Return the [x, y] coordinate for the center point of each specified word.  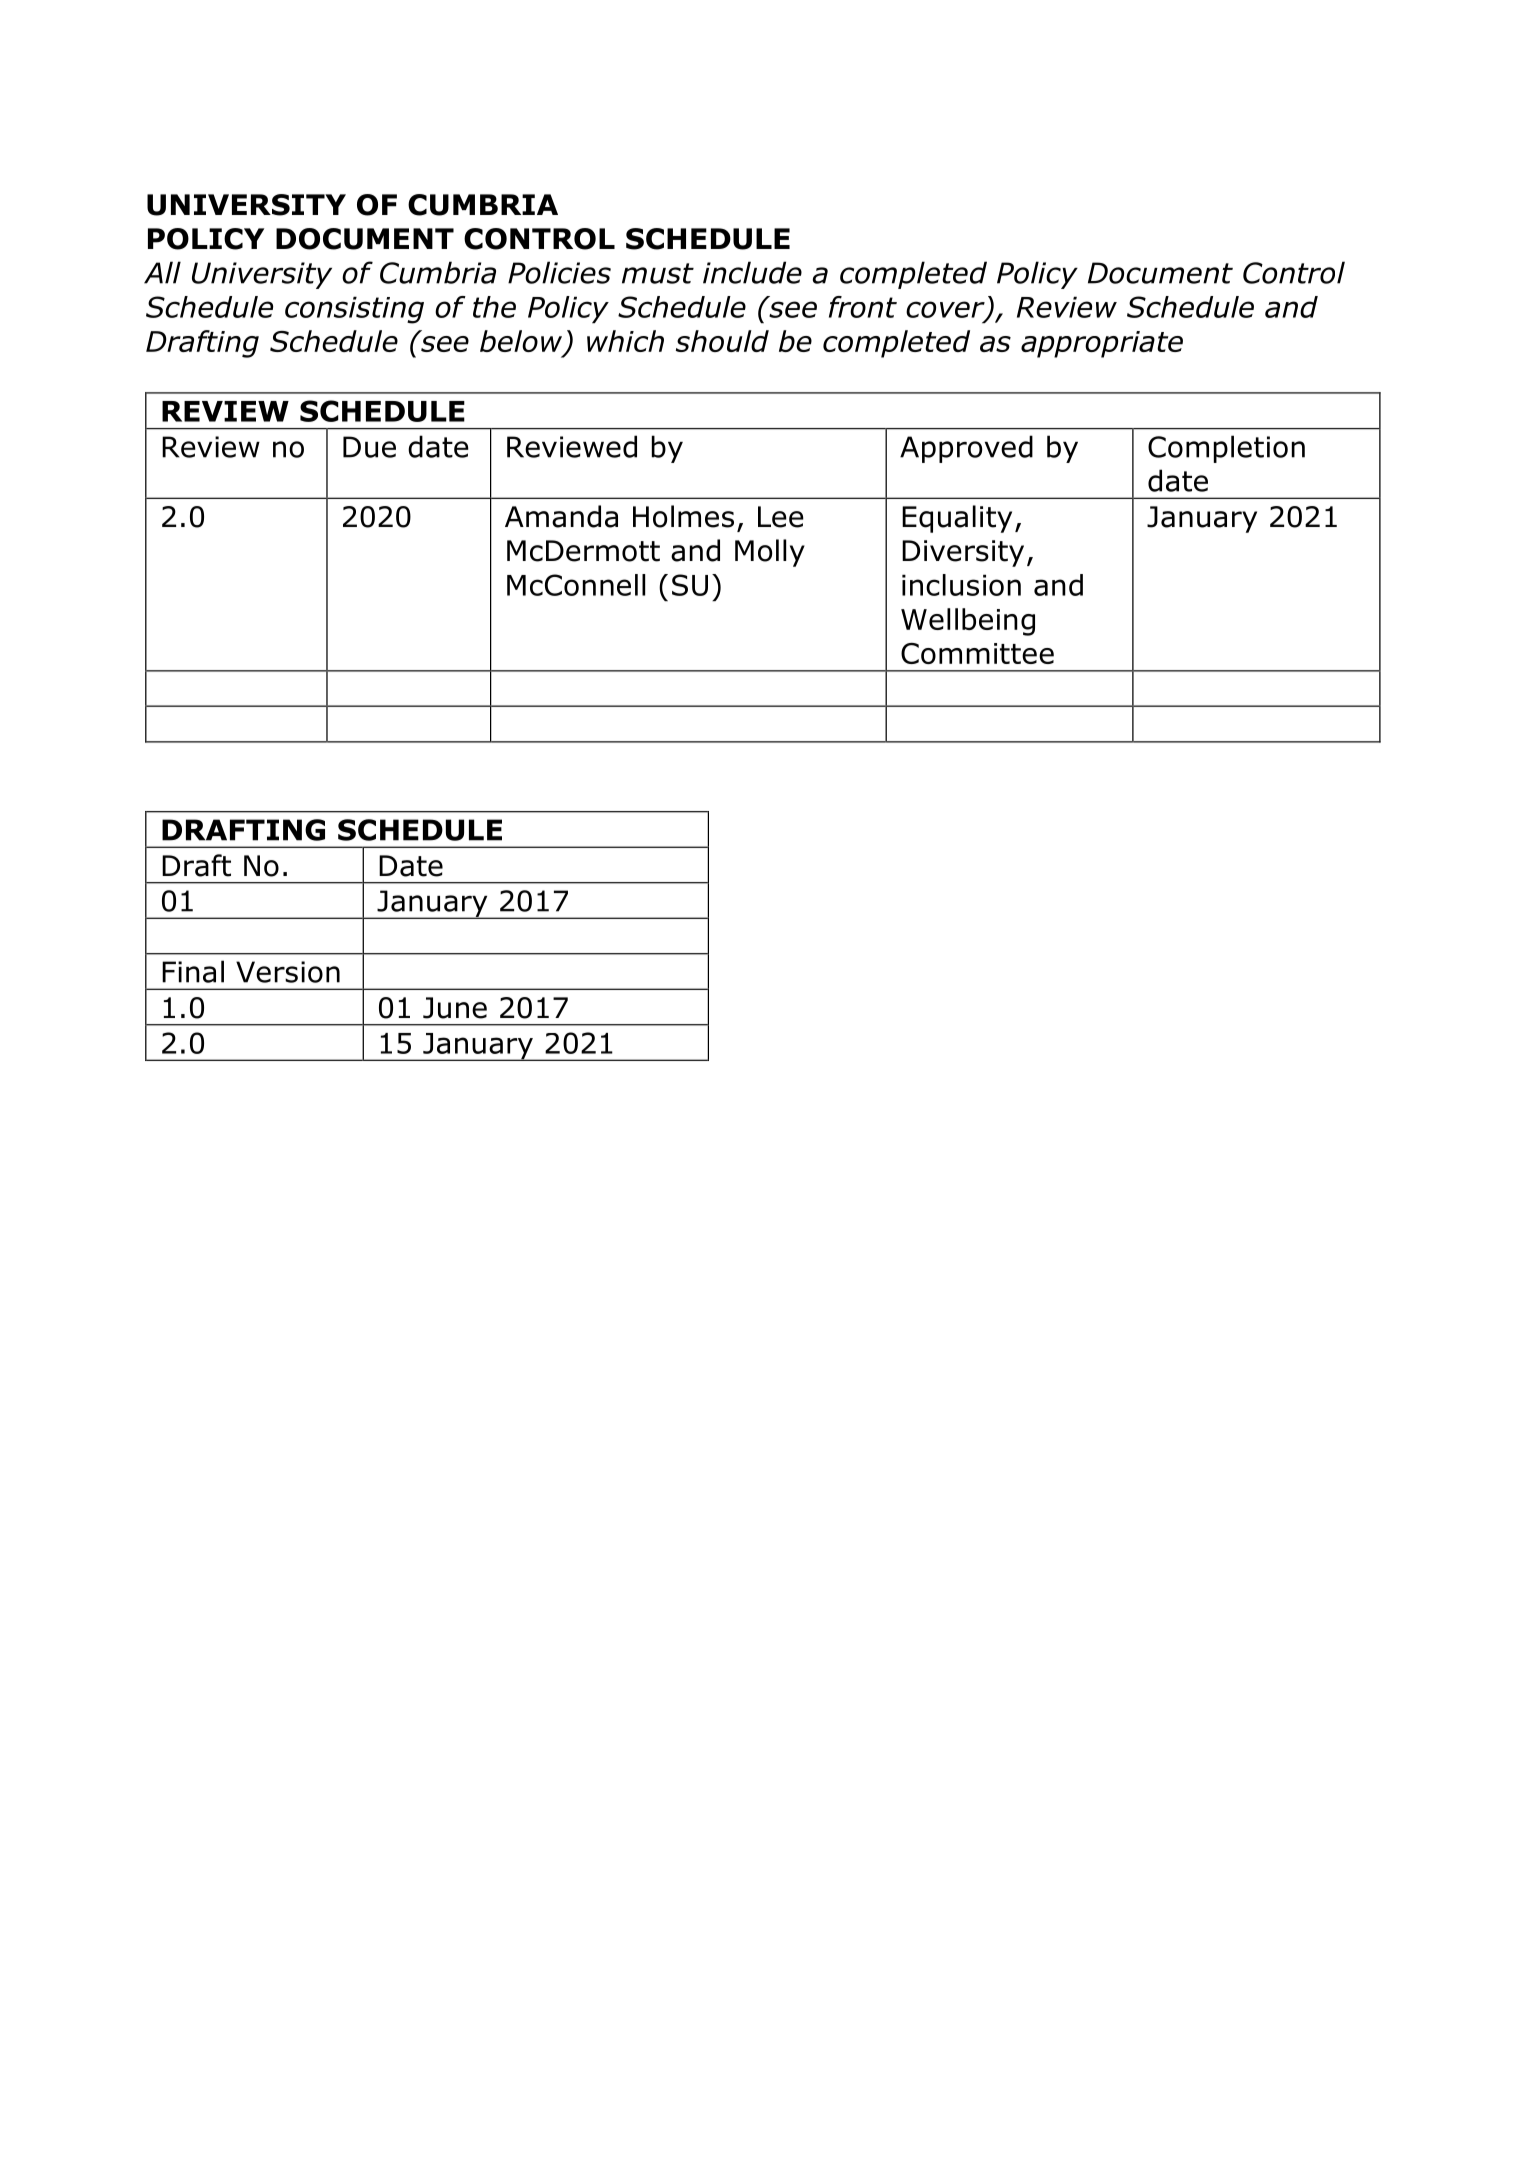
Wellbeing [968, 622]
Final [193, 971]
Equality [957, 519]
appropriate [1102, 344]
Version [288, 972]
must [658, 273]
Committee [977, 653]
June [455, 1008]
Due [369, 447]
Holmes [683, 516]
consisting [354, 310]
